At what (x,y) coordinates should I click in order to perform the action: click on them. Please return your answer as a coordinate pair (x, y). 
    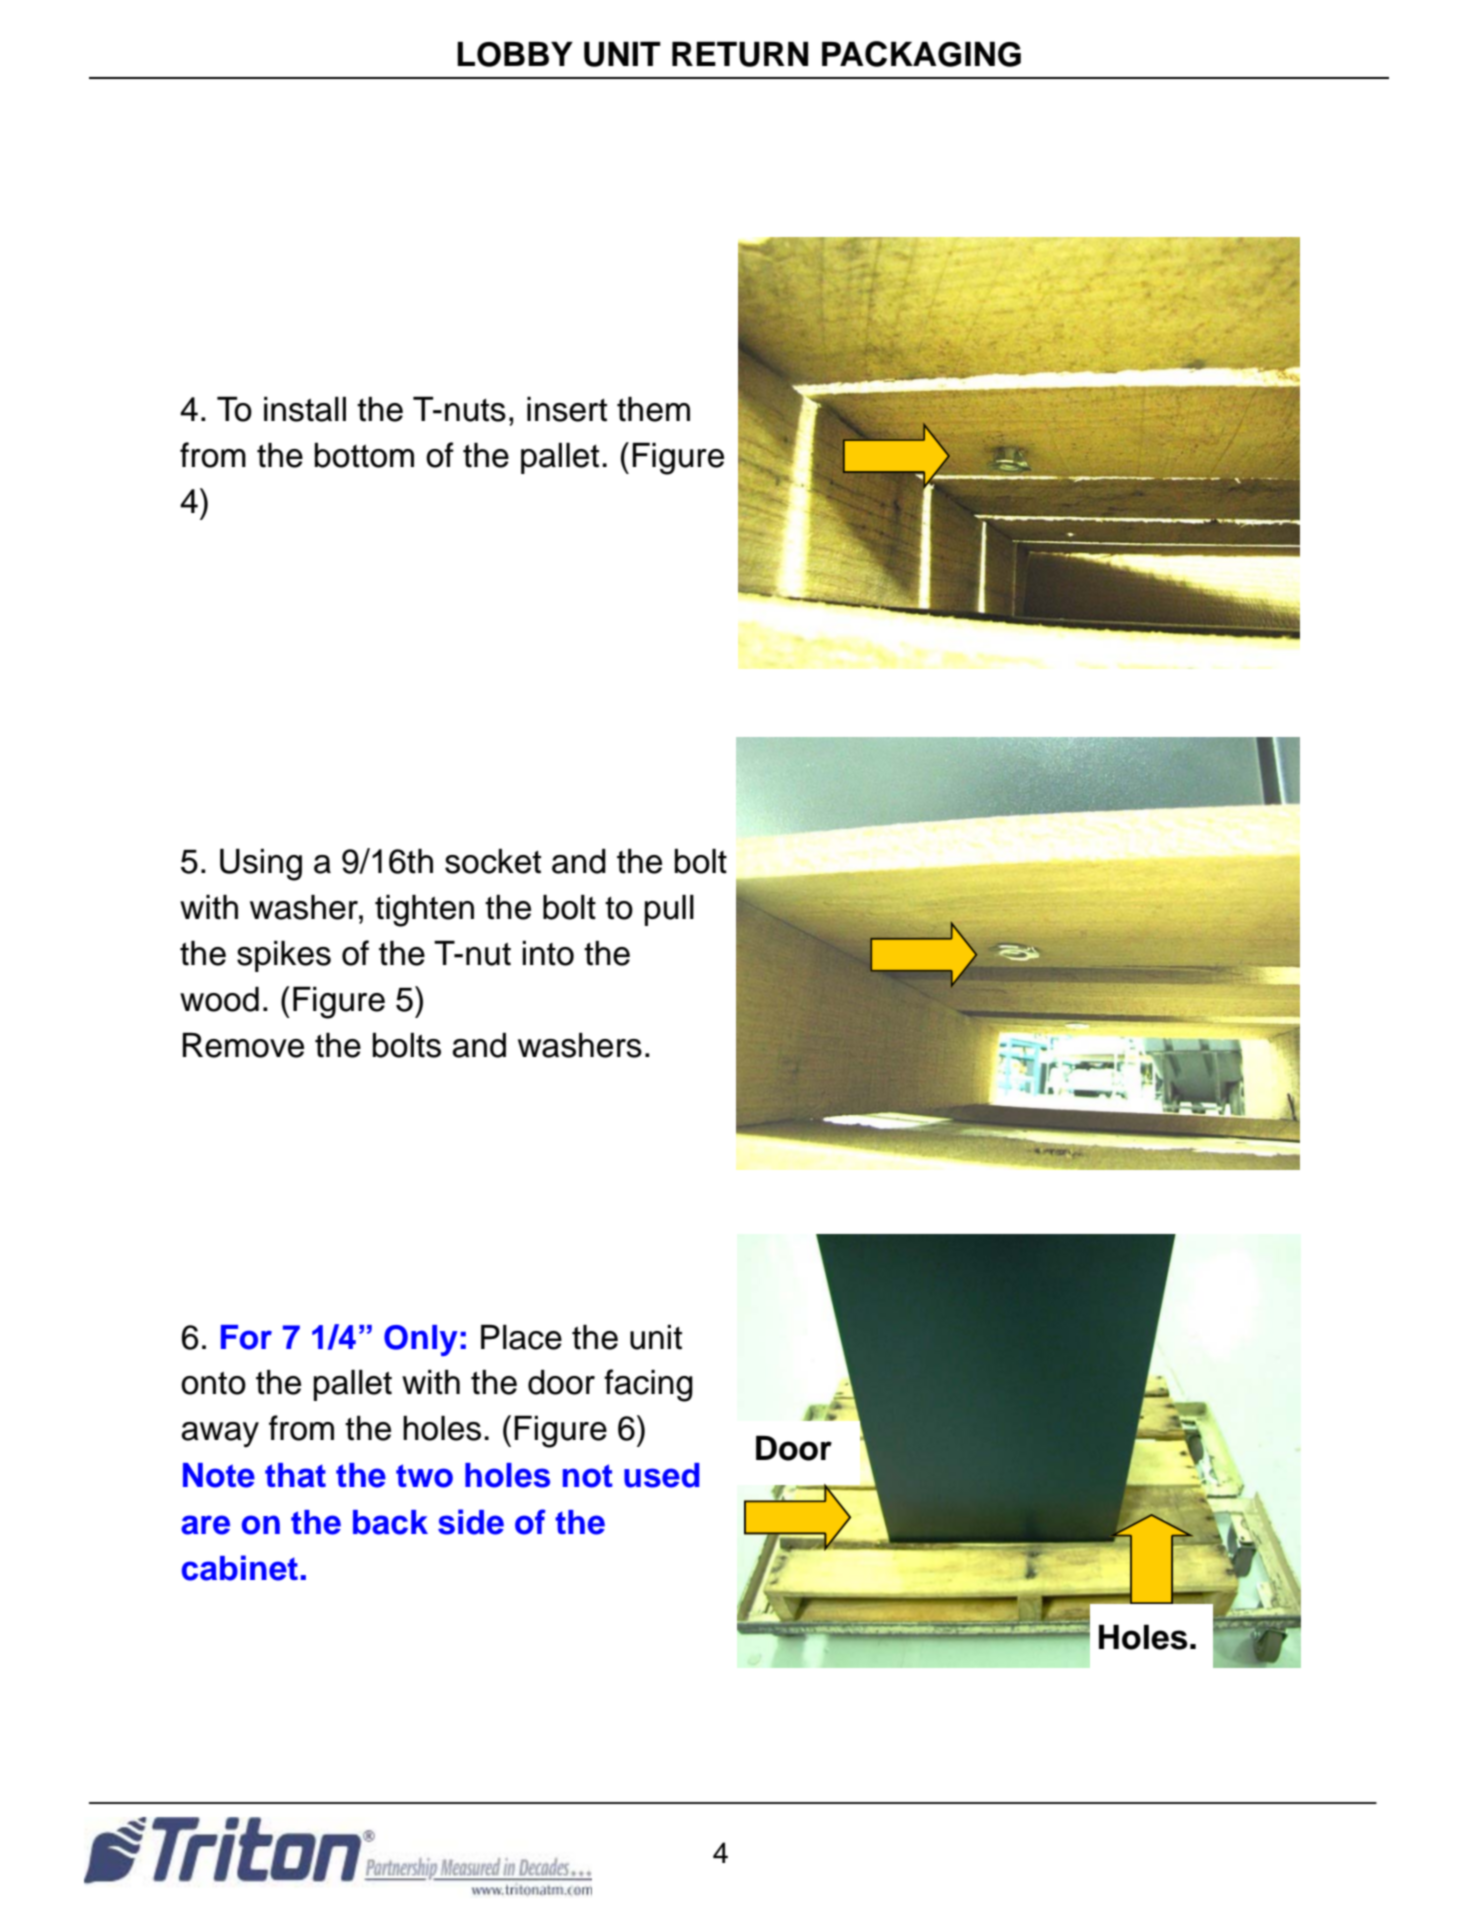
    Looking at the image, I should click on (653, 409).
